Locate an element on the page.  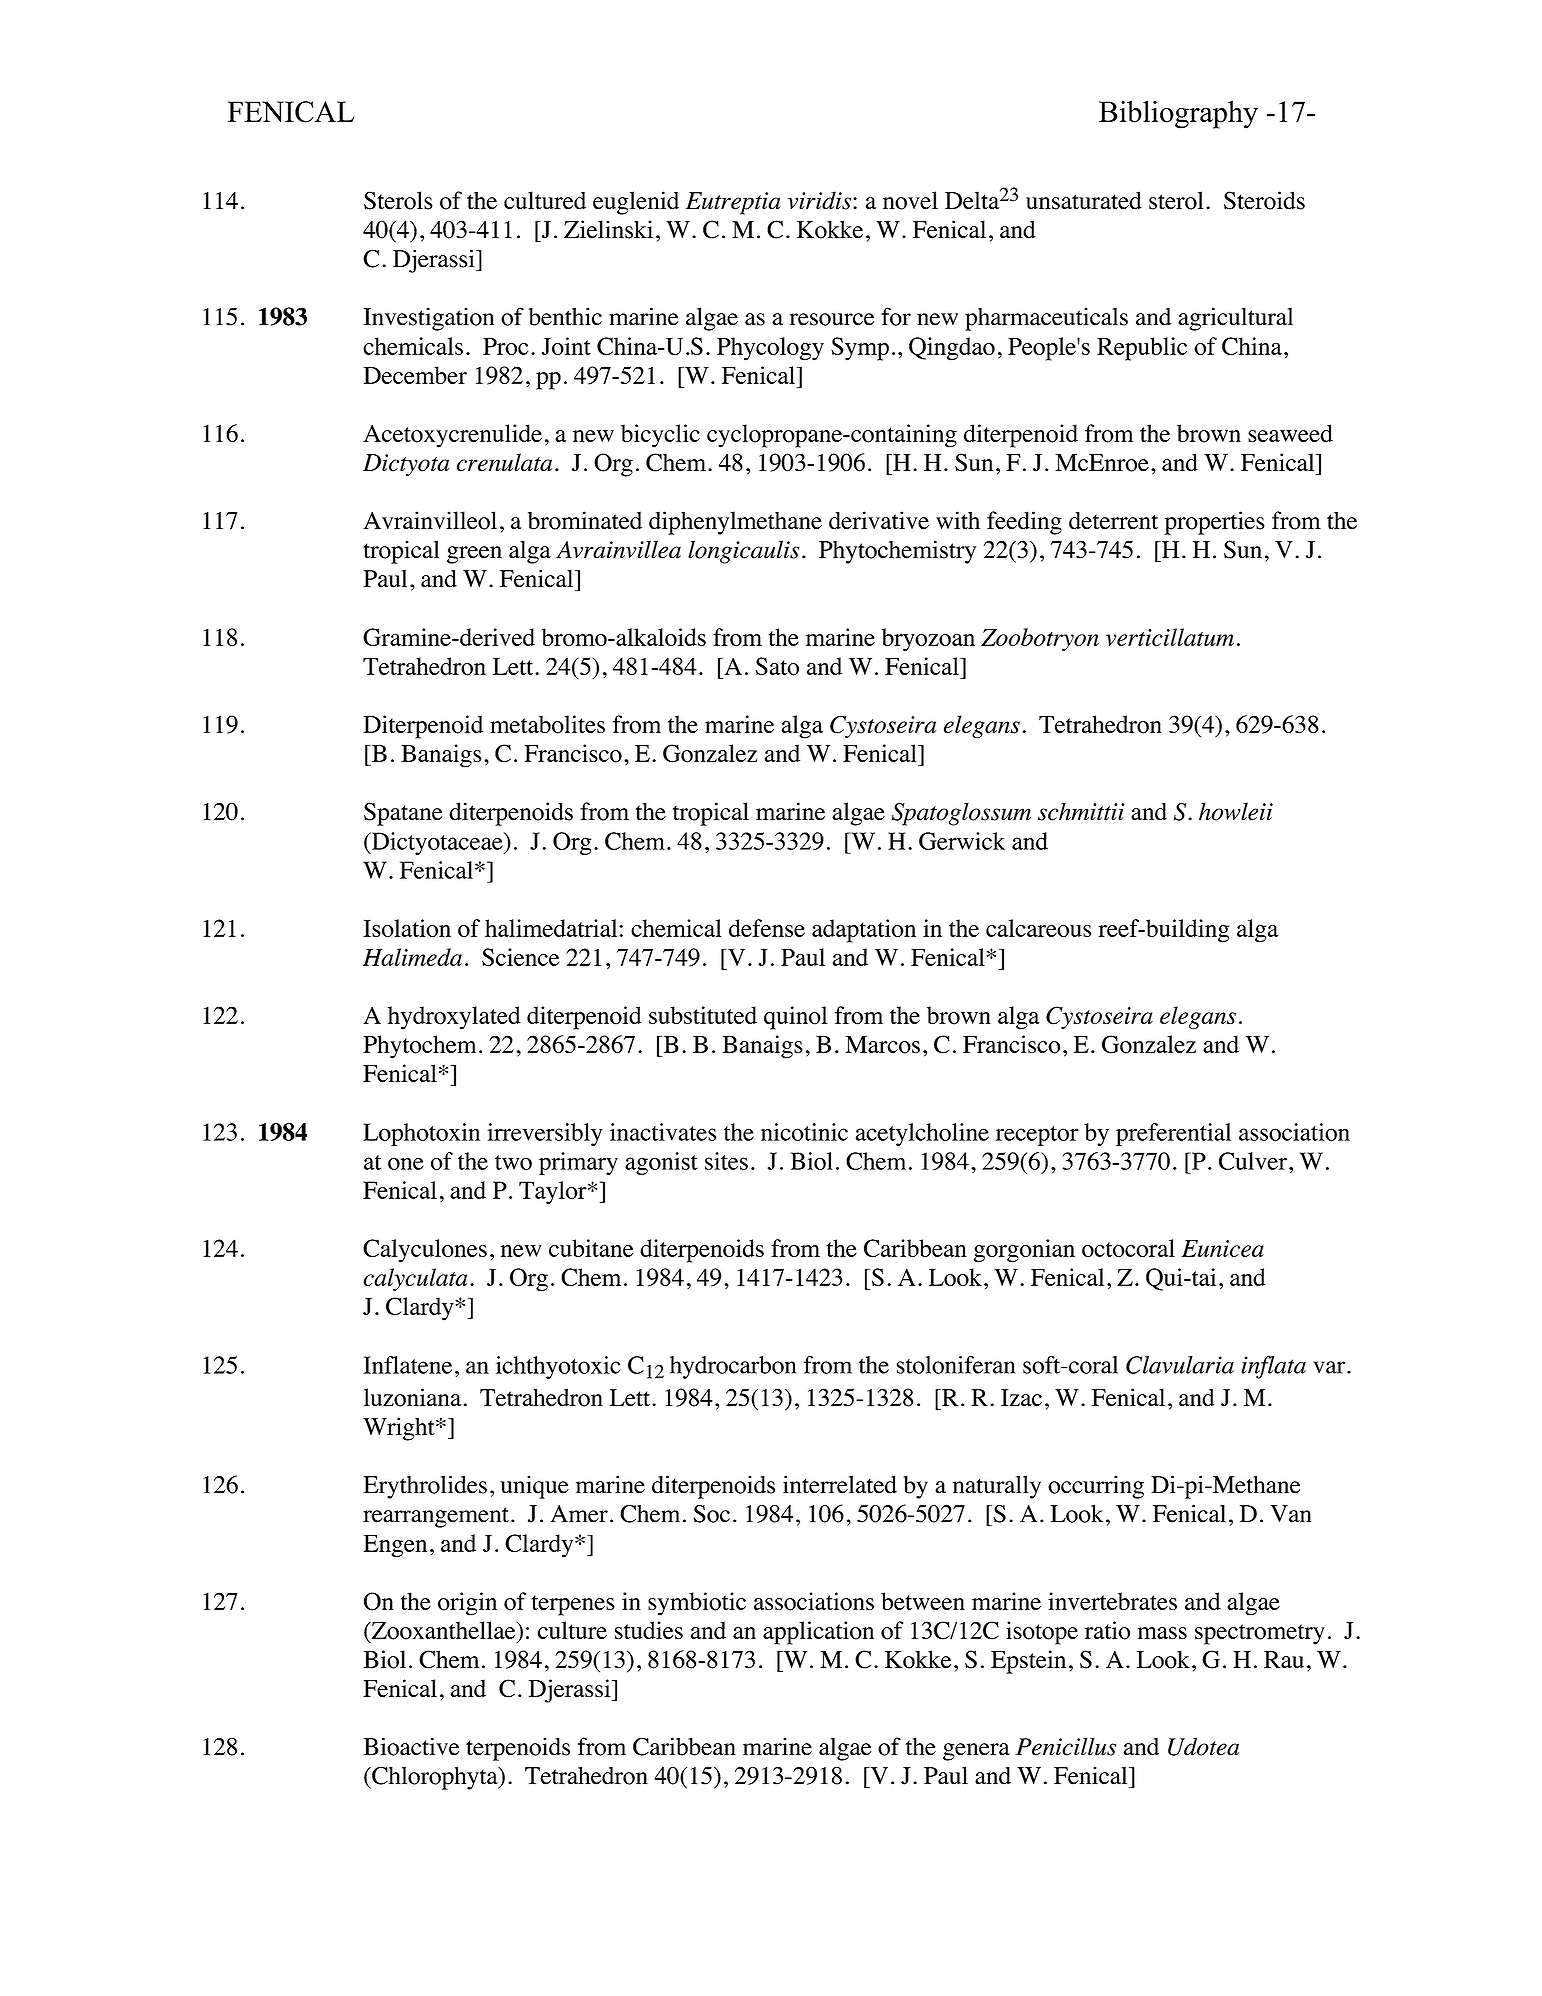
Zielinski is located at coordinates (608, 229).
